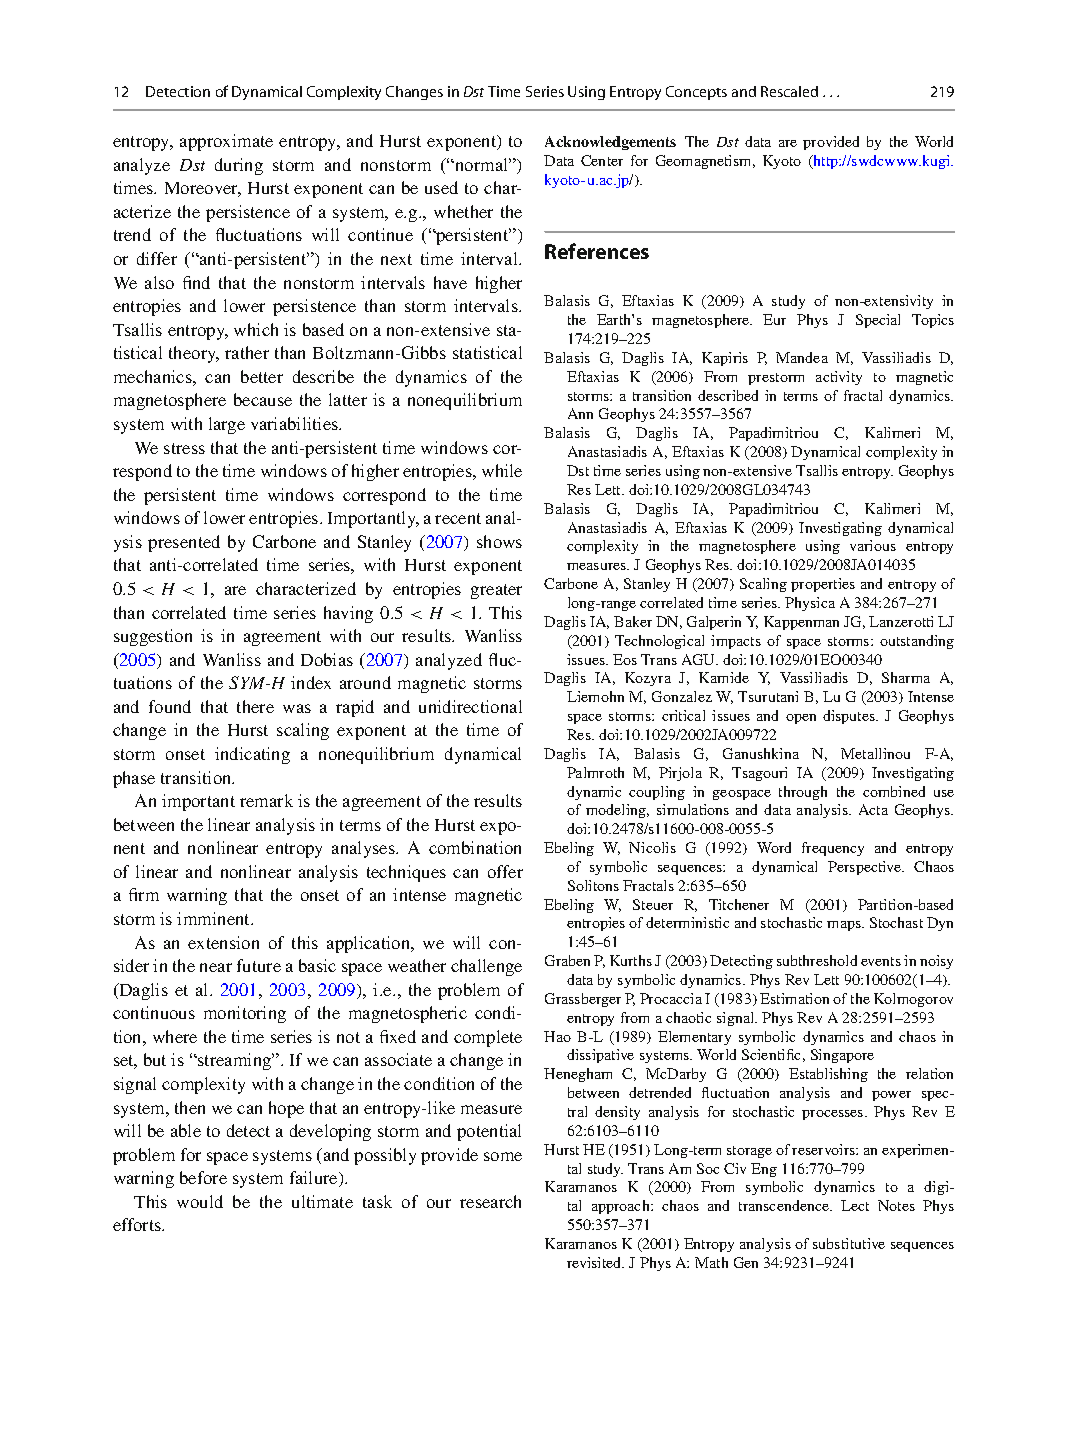 Image resolution: width=1069 pixels, height=1429 pixels. I want to click on disputes, so click(850, 717).
